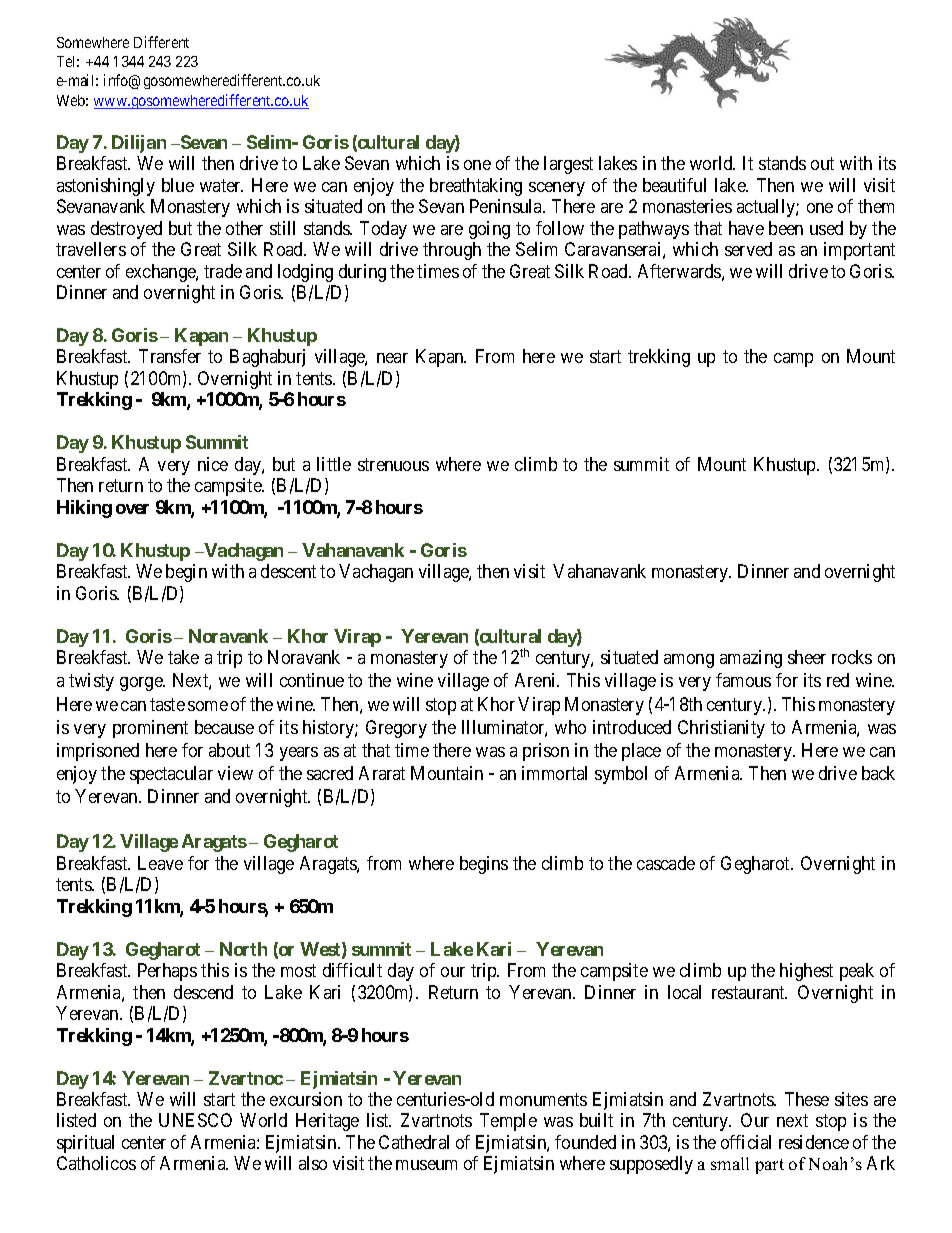  What do you see at coordinates (195, 1120) in the page?
I see `UNESCO` at bounding box center [195, 1120].
